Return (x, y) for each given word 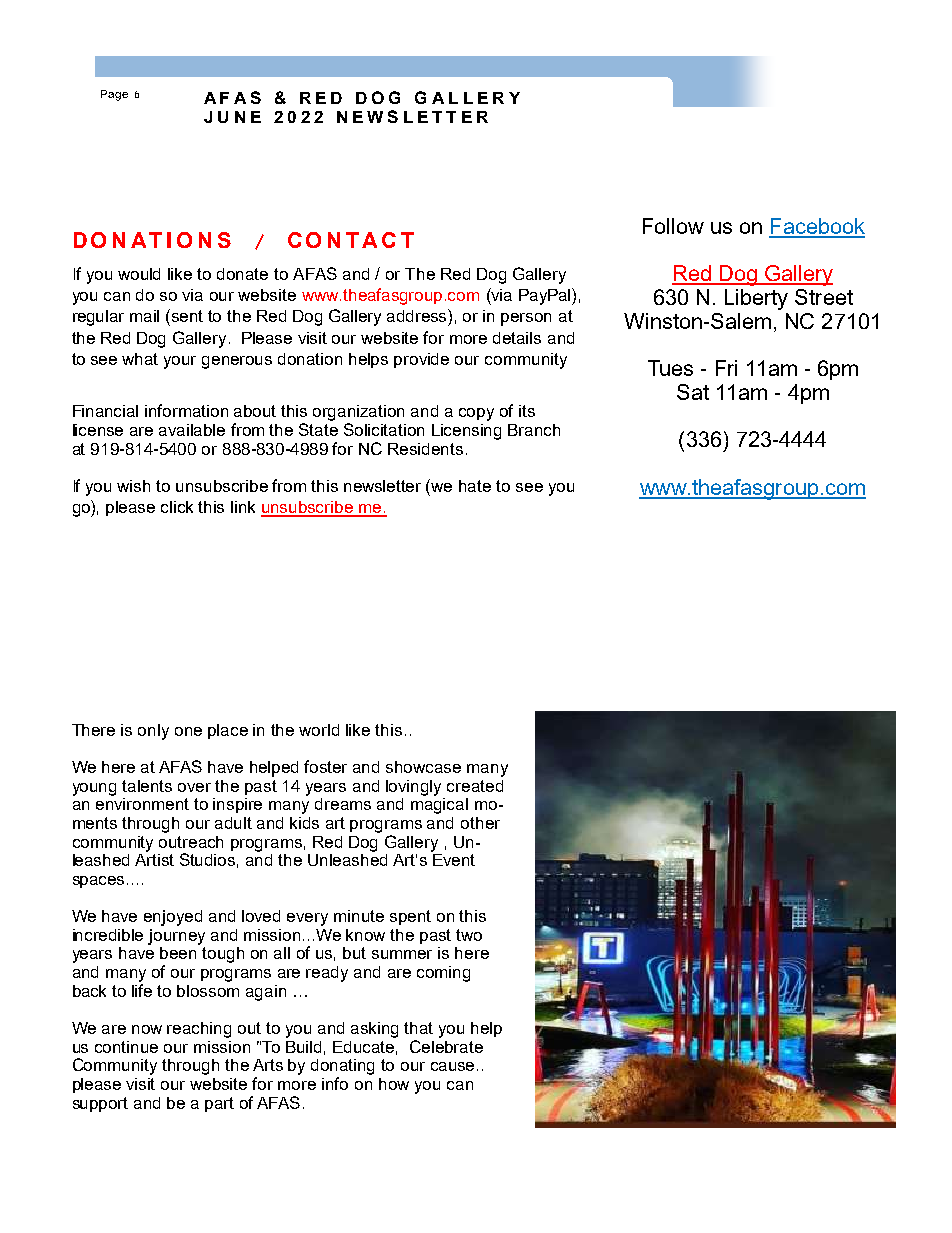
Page (114, 95)
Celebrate (446, 1046)
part (219, 1104)
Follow (673, 226)
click (177, 507)
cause (454, 1066)
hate (475, 486)
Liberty (756, 299)
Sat (693, 392)
